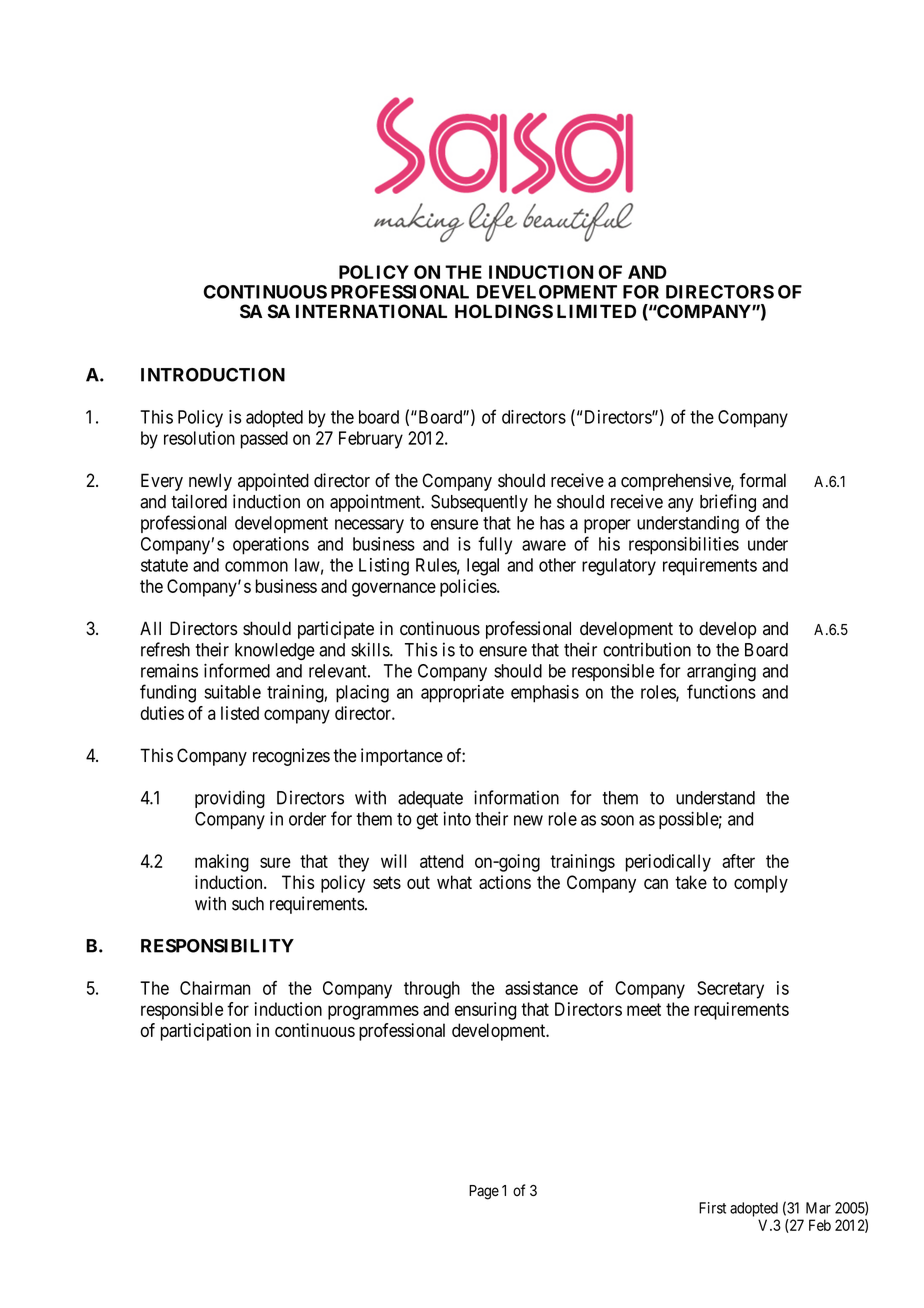 The width and height of the screenshot is (924, 1308). Describe the element at coordinates (721, 673) in the screenshot. I see `arranging` at that location.
